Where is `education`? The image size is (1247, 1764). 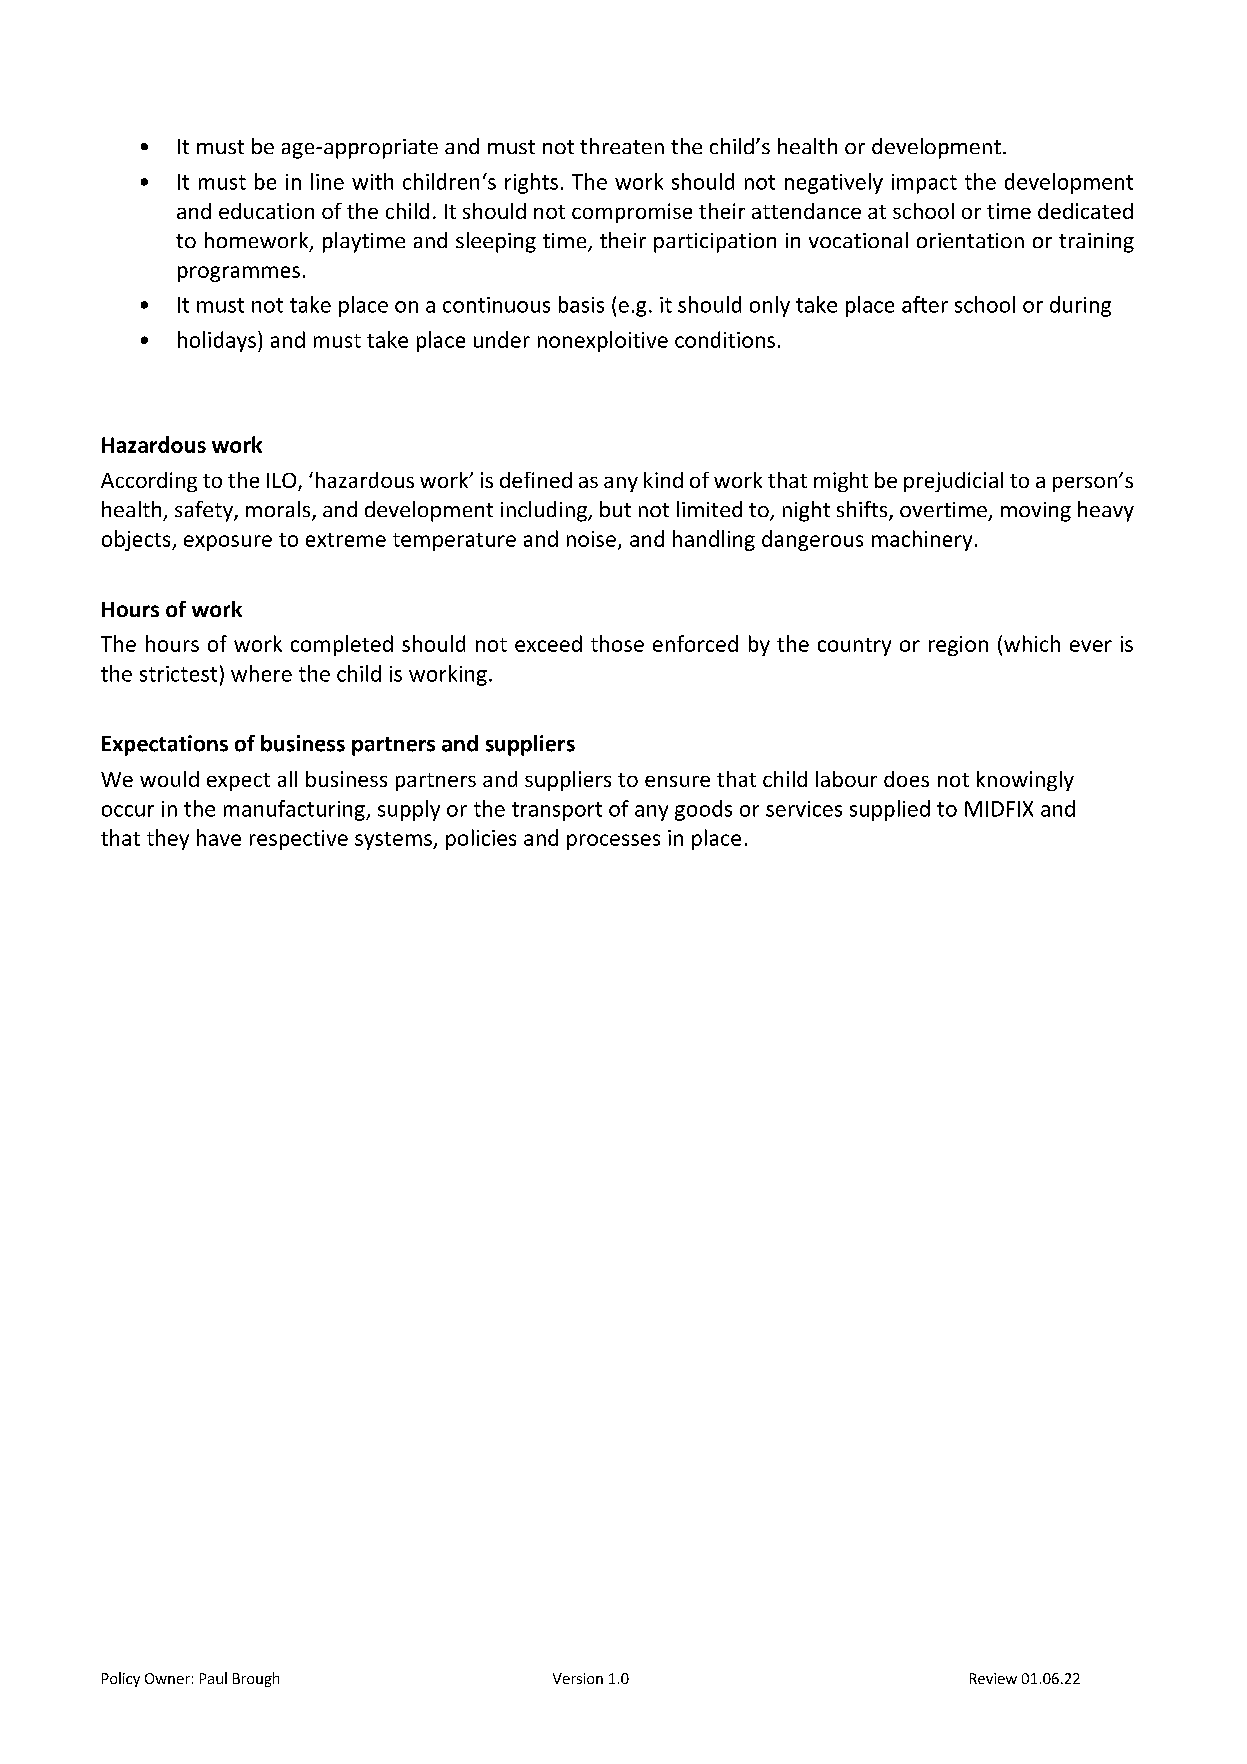
education is located at coordinates (266, 211).
